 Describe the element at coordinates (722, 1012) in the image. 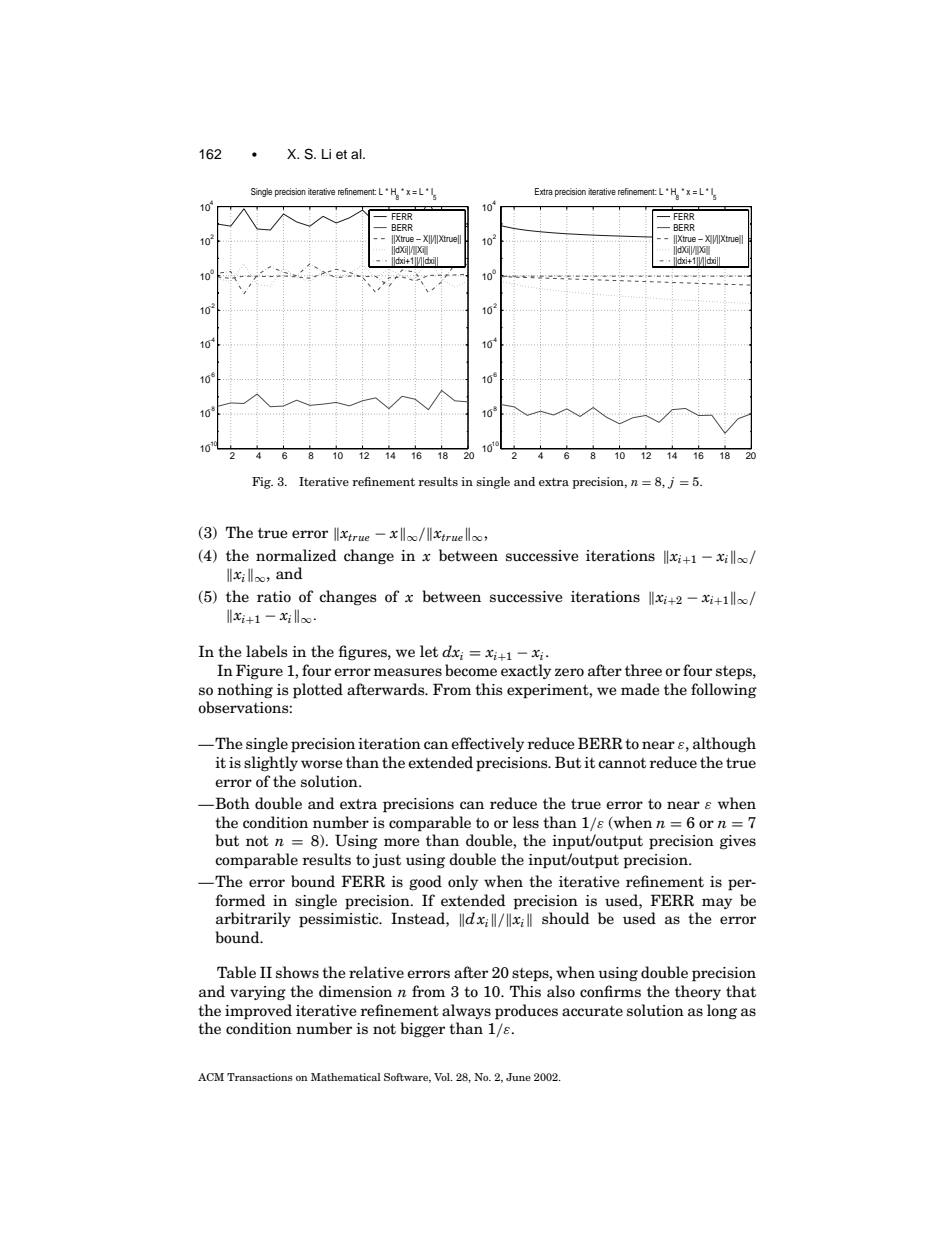

I see `long` at that location.
